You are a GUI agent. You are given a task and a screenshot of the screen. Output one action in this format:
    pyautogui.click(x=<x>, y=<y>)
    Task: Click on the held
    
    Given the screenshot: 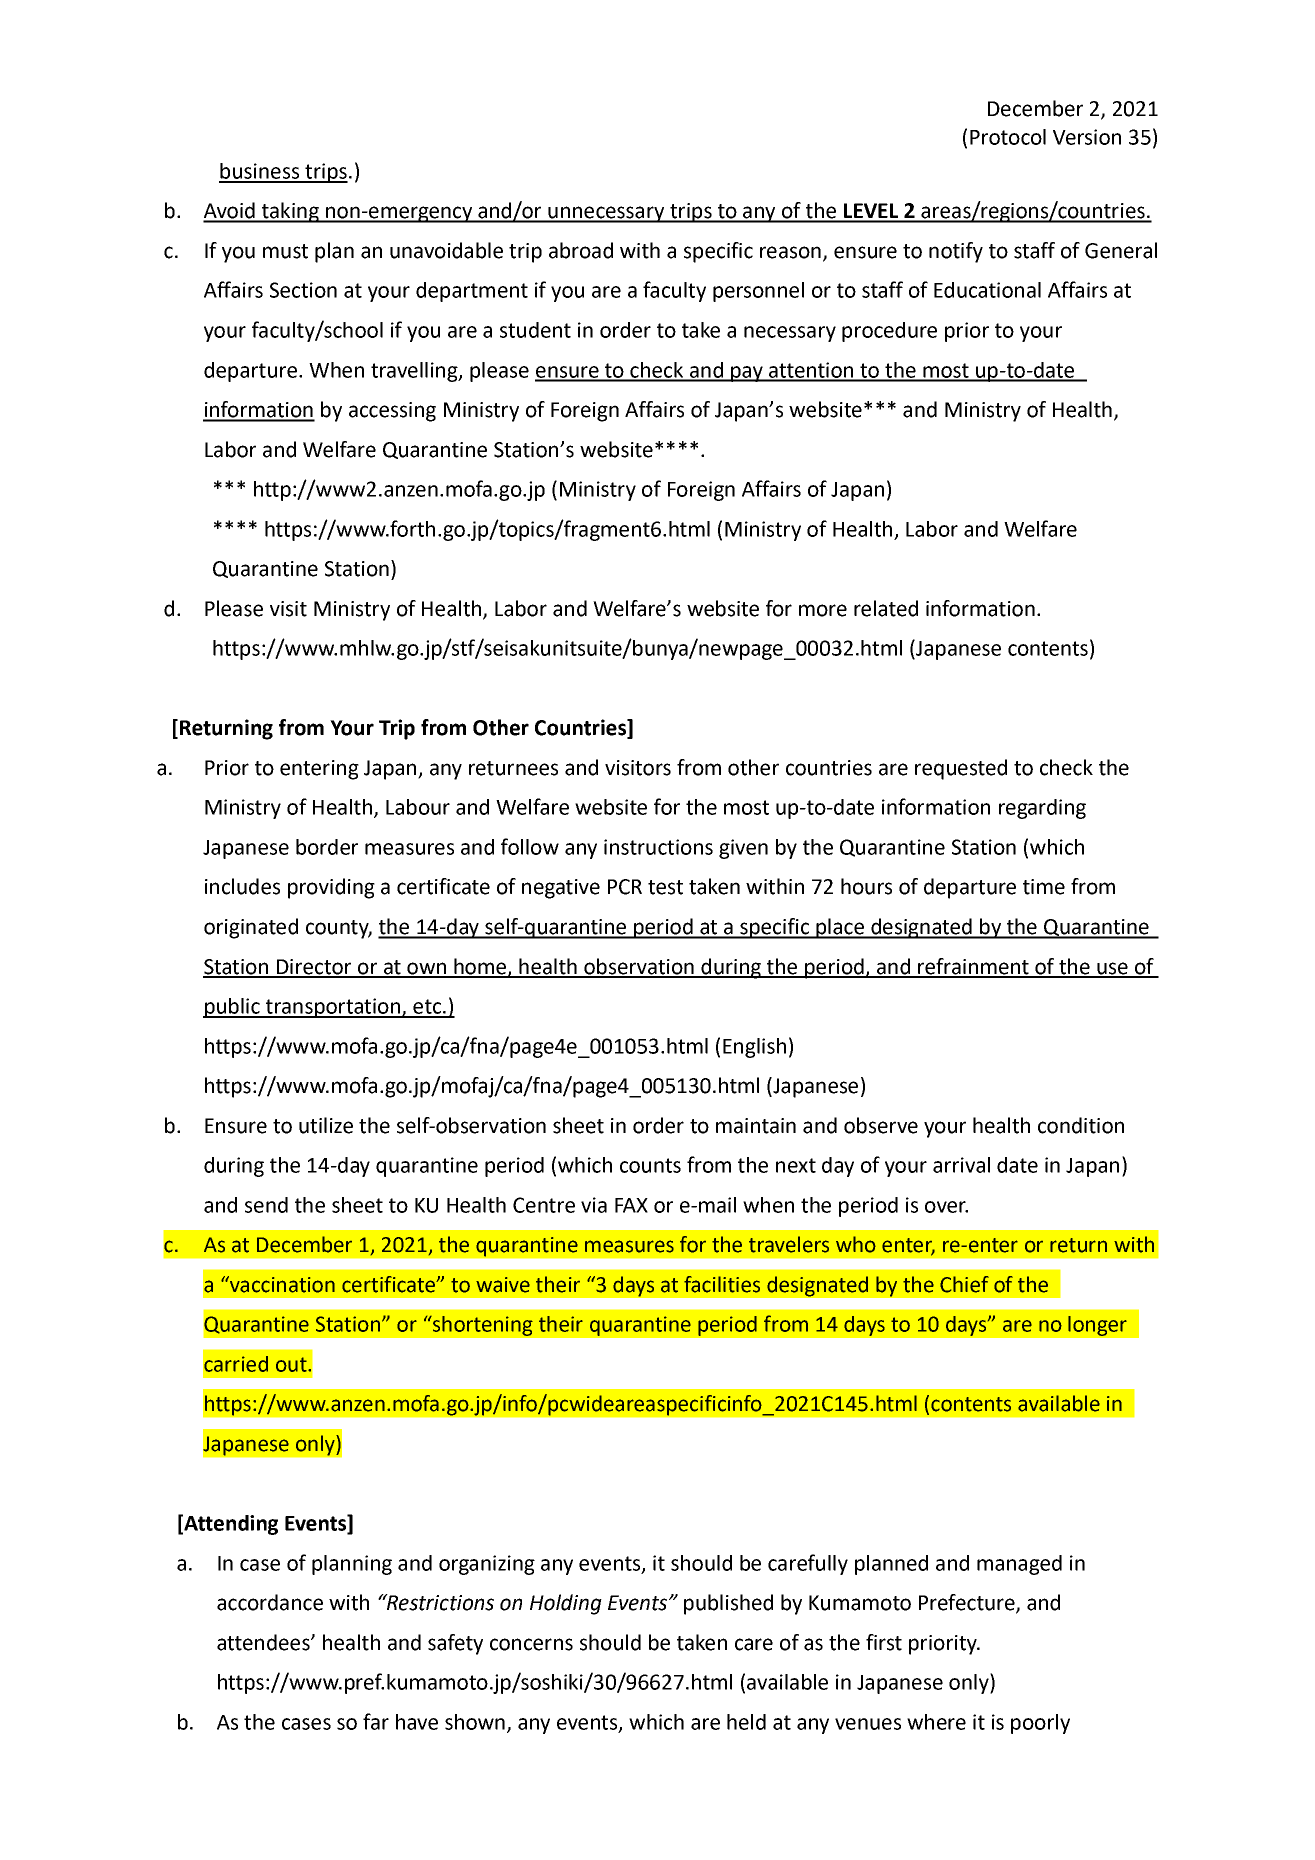 What is the action you would take?
    pyautogui.click(x=746, y=1722)
